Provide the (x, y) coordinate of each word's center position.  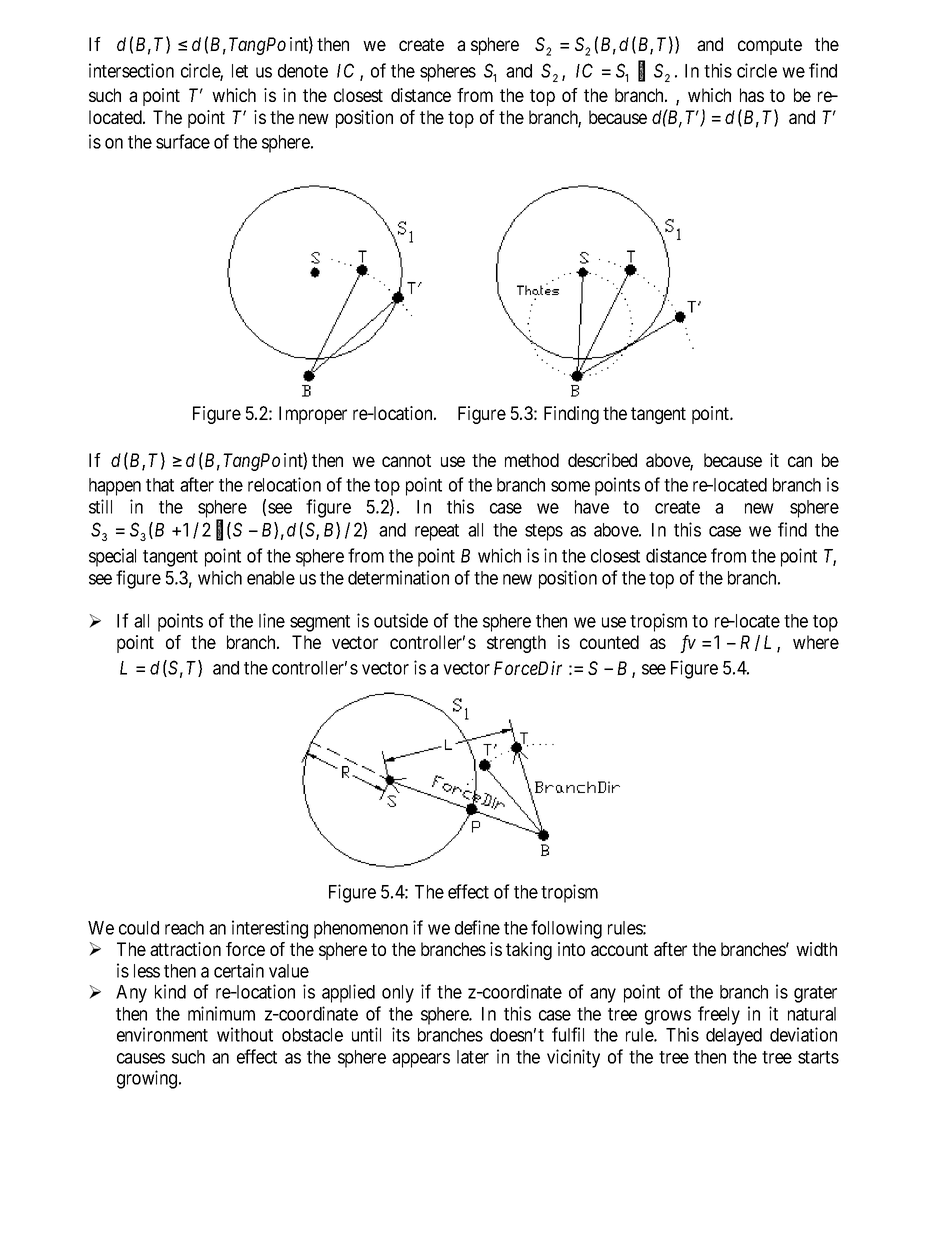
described (602, 460)
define (477, 927)
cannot (406, 460)
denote (303, 71)
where (816, 642)
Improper (313, 415)
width (816, 949)
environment (162, 1034)
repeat (437, 532)
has (752, 95)
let (240, 71)
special (112, 557)
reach (184, 928)
